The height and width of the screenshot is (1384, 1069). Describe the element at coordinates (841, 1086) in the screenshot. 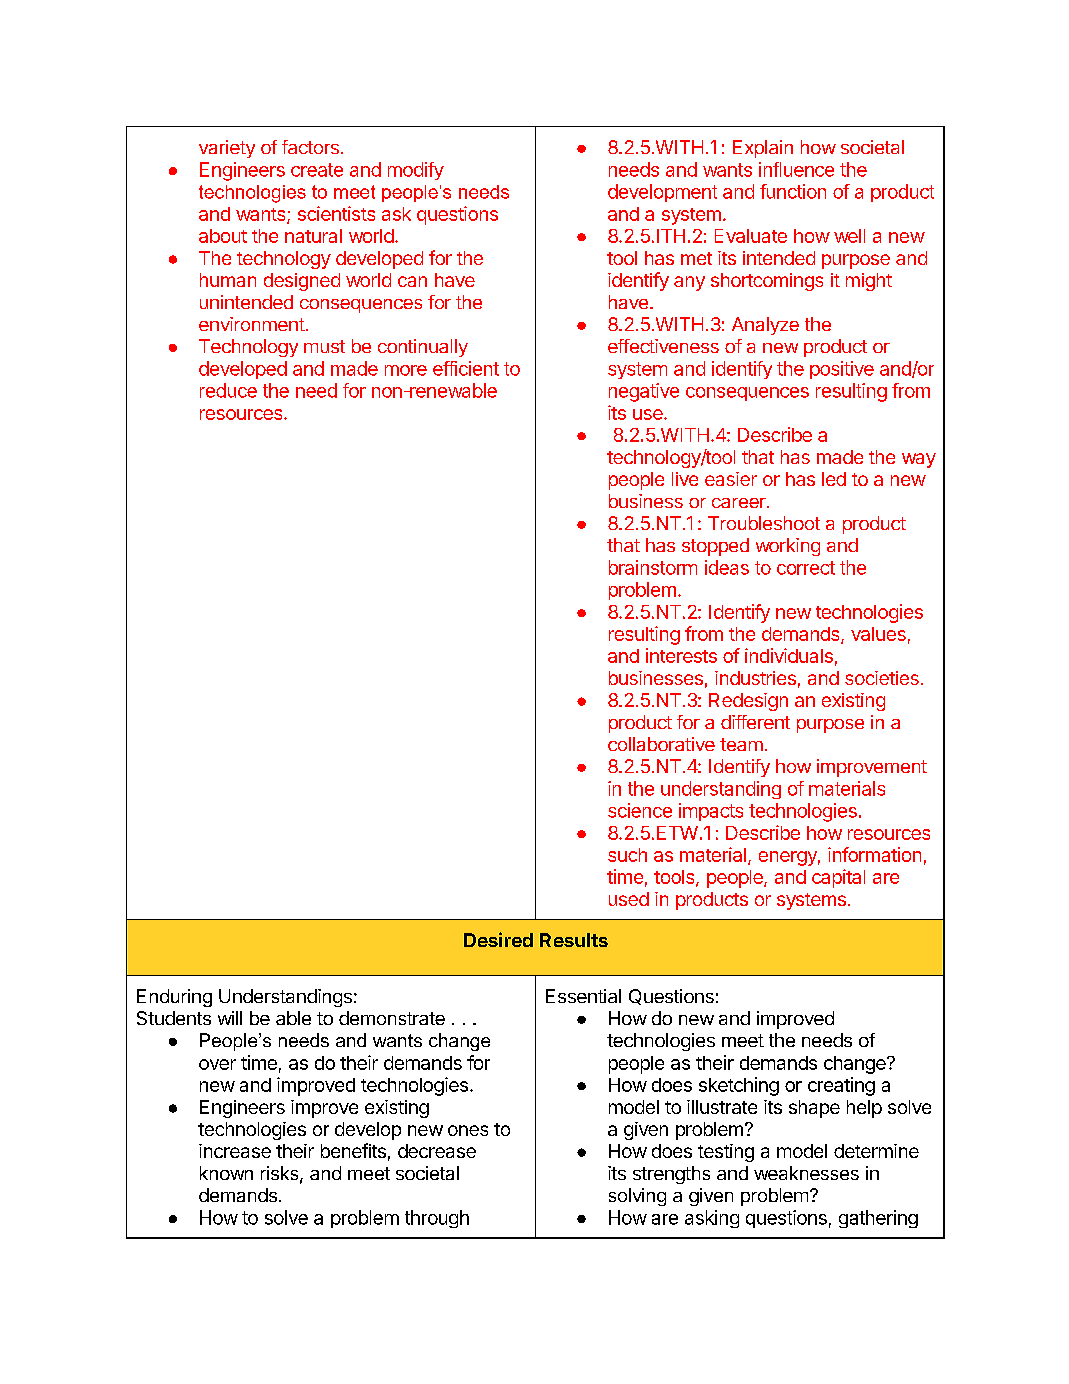

I see `creating` at that location.
